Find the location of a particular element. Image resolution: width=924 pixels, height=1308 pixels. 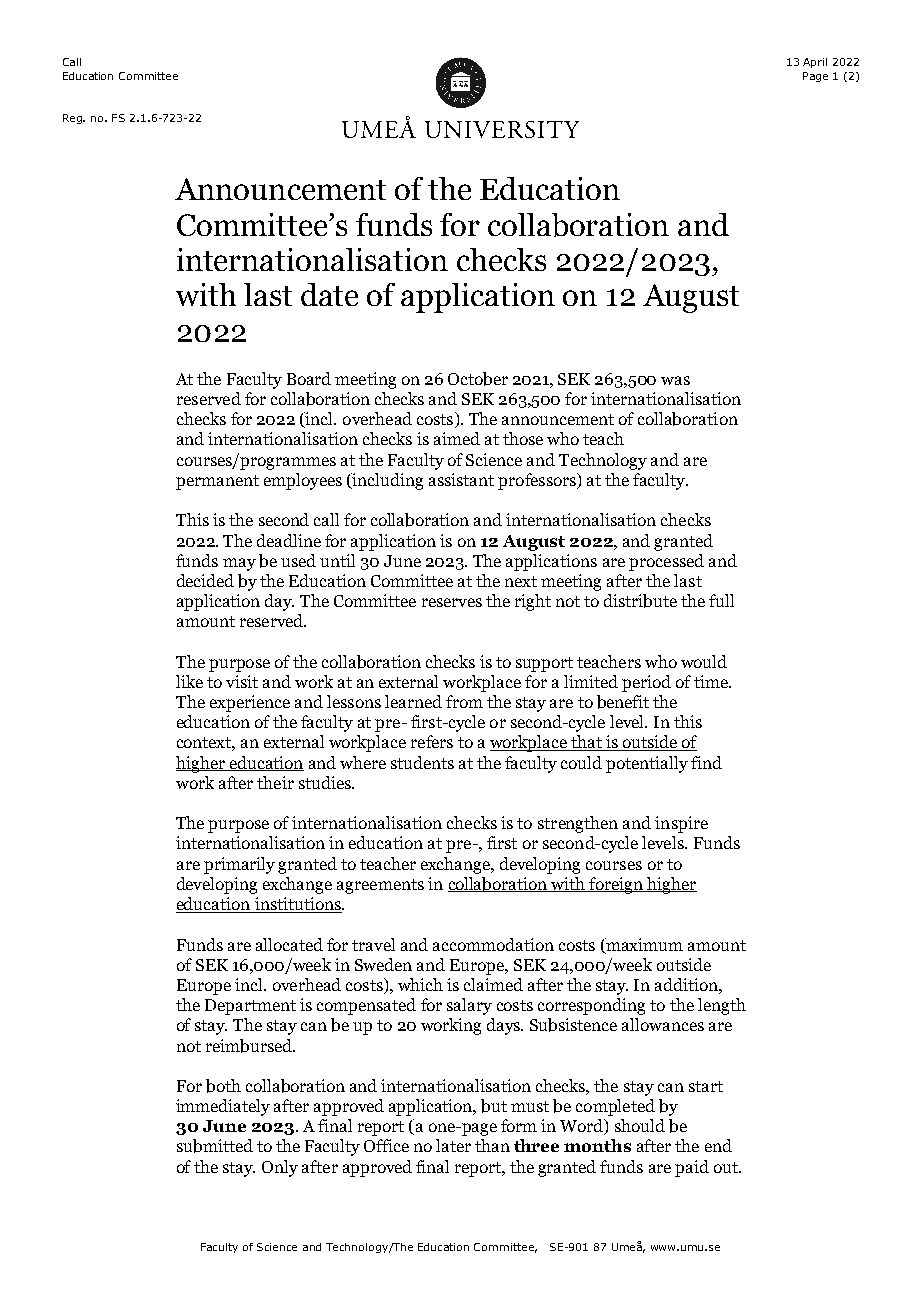

full is located at coordinates (721, 600).
